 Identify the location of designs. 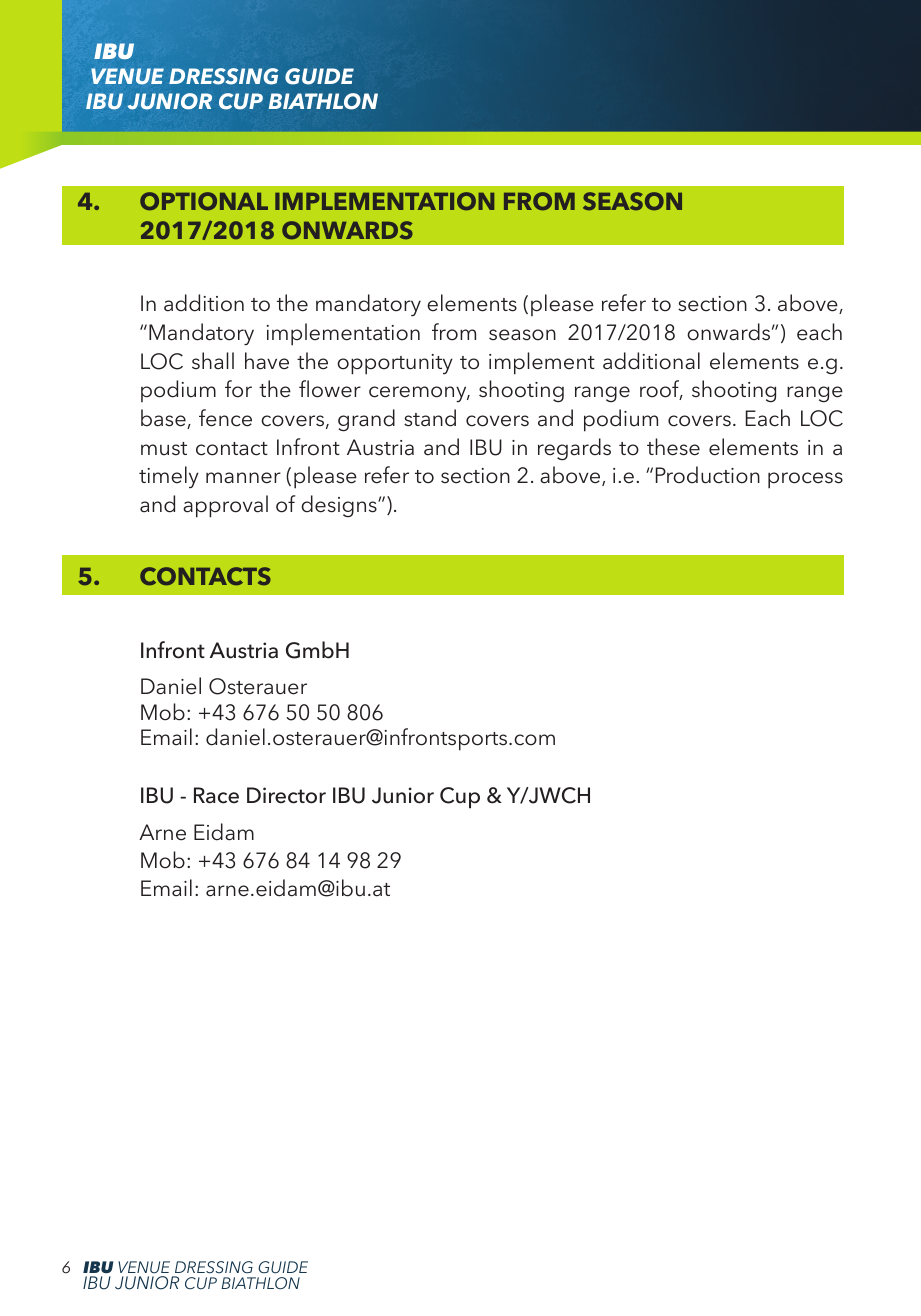
(340, 506).
